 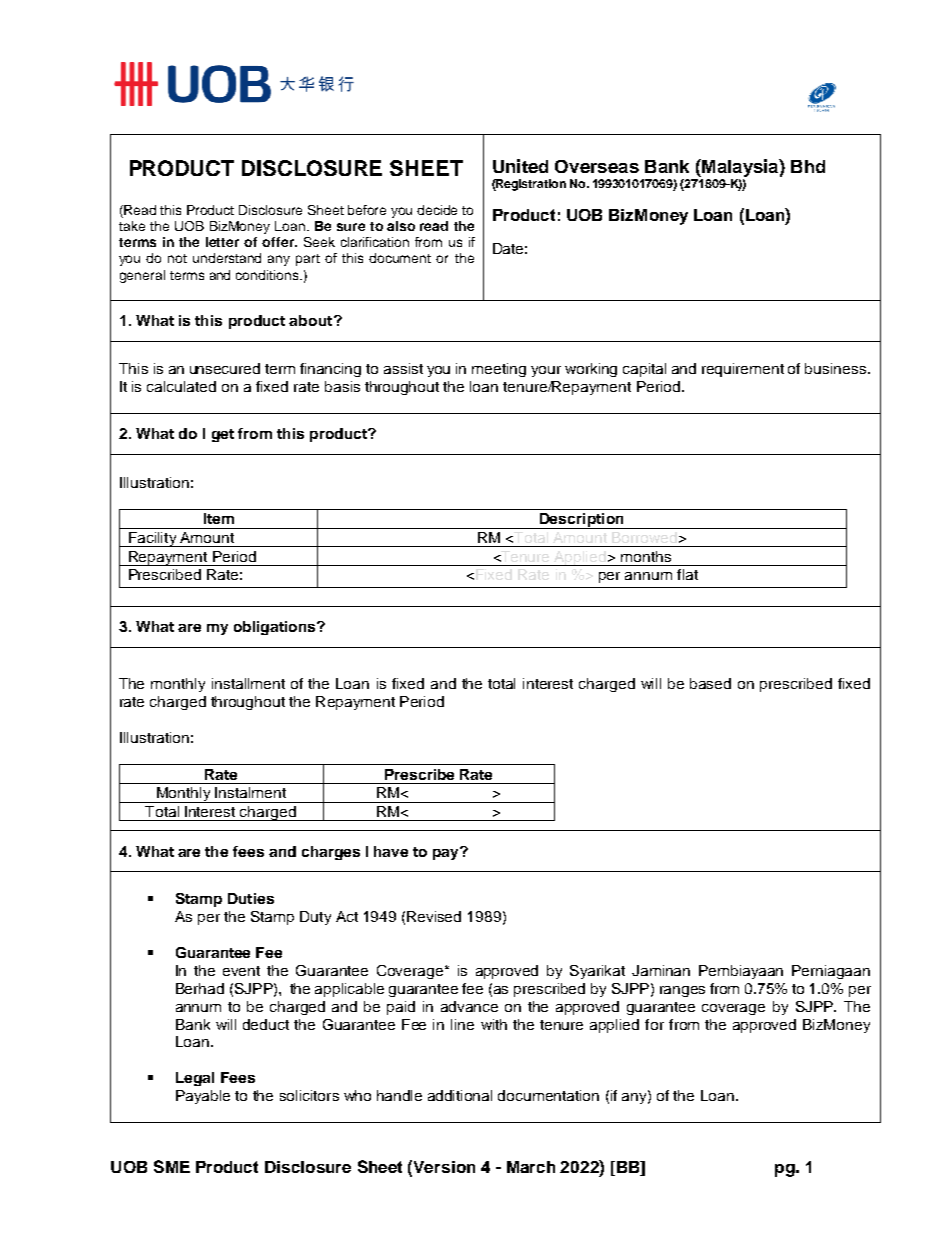 I want to click on Facility, so click(x=153, y=539).
